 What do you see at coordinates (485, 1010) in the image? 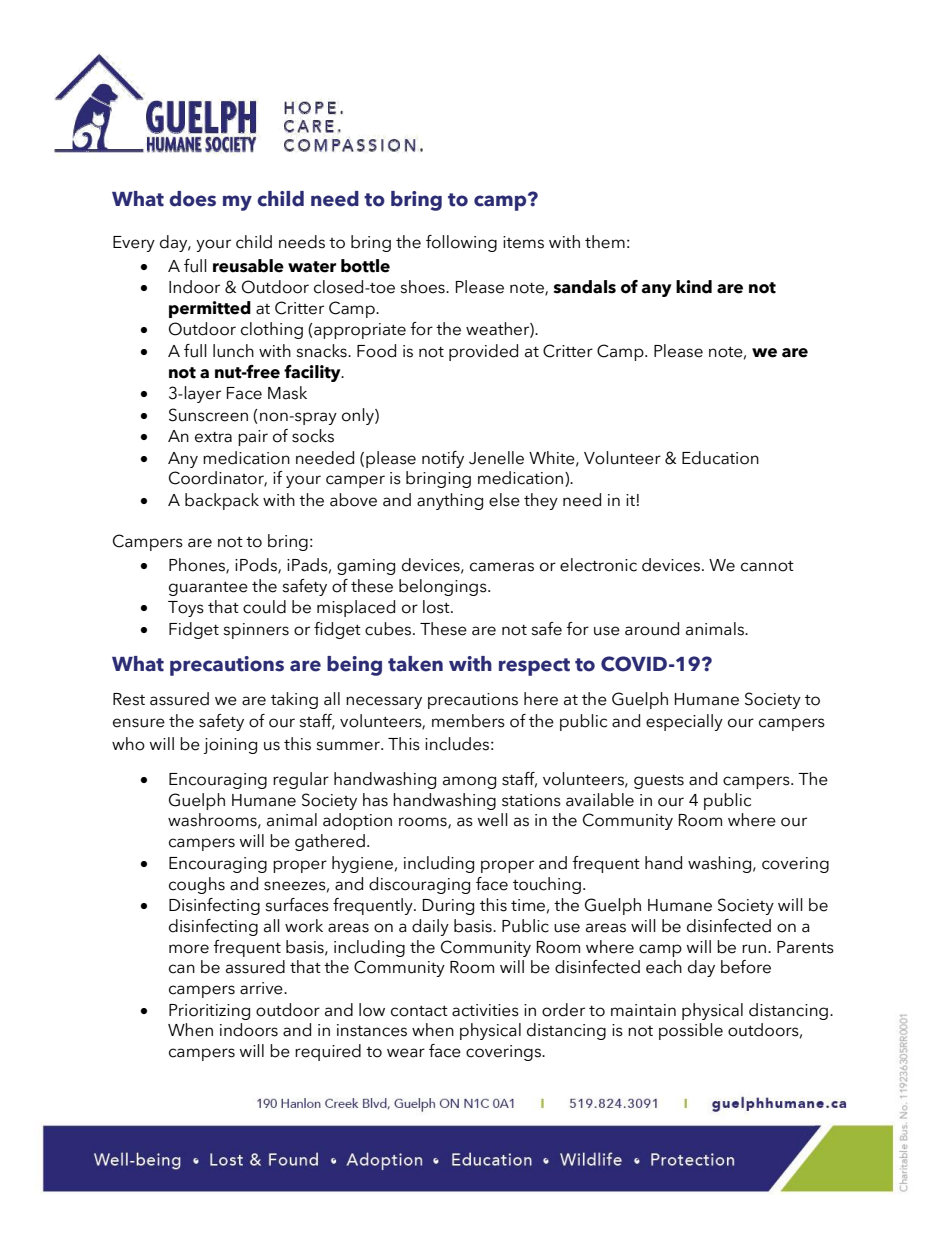
I see `activities` at bounding box center [485, 1010].
